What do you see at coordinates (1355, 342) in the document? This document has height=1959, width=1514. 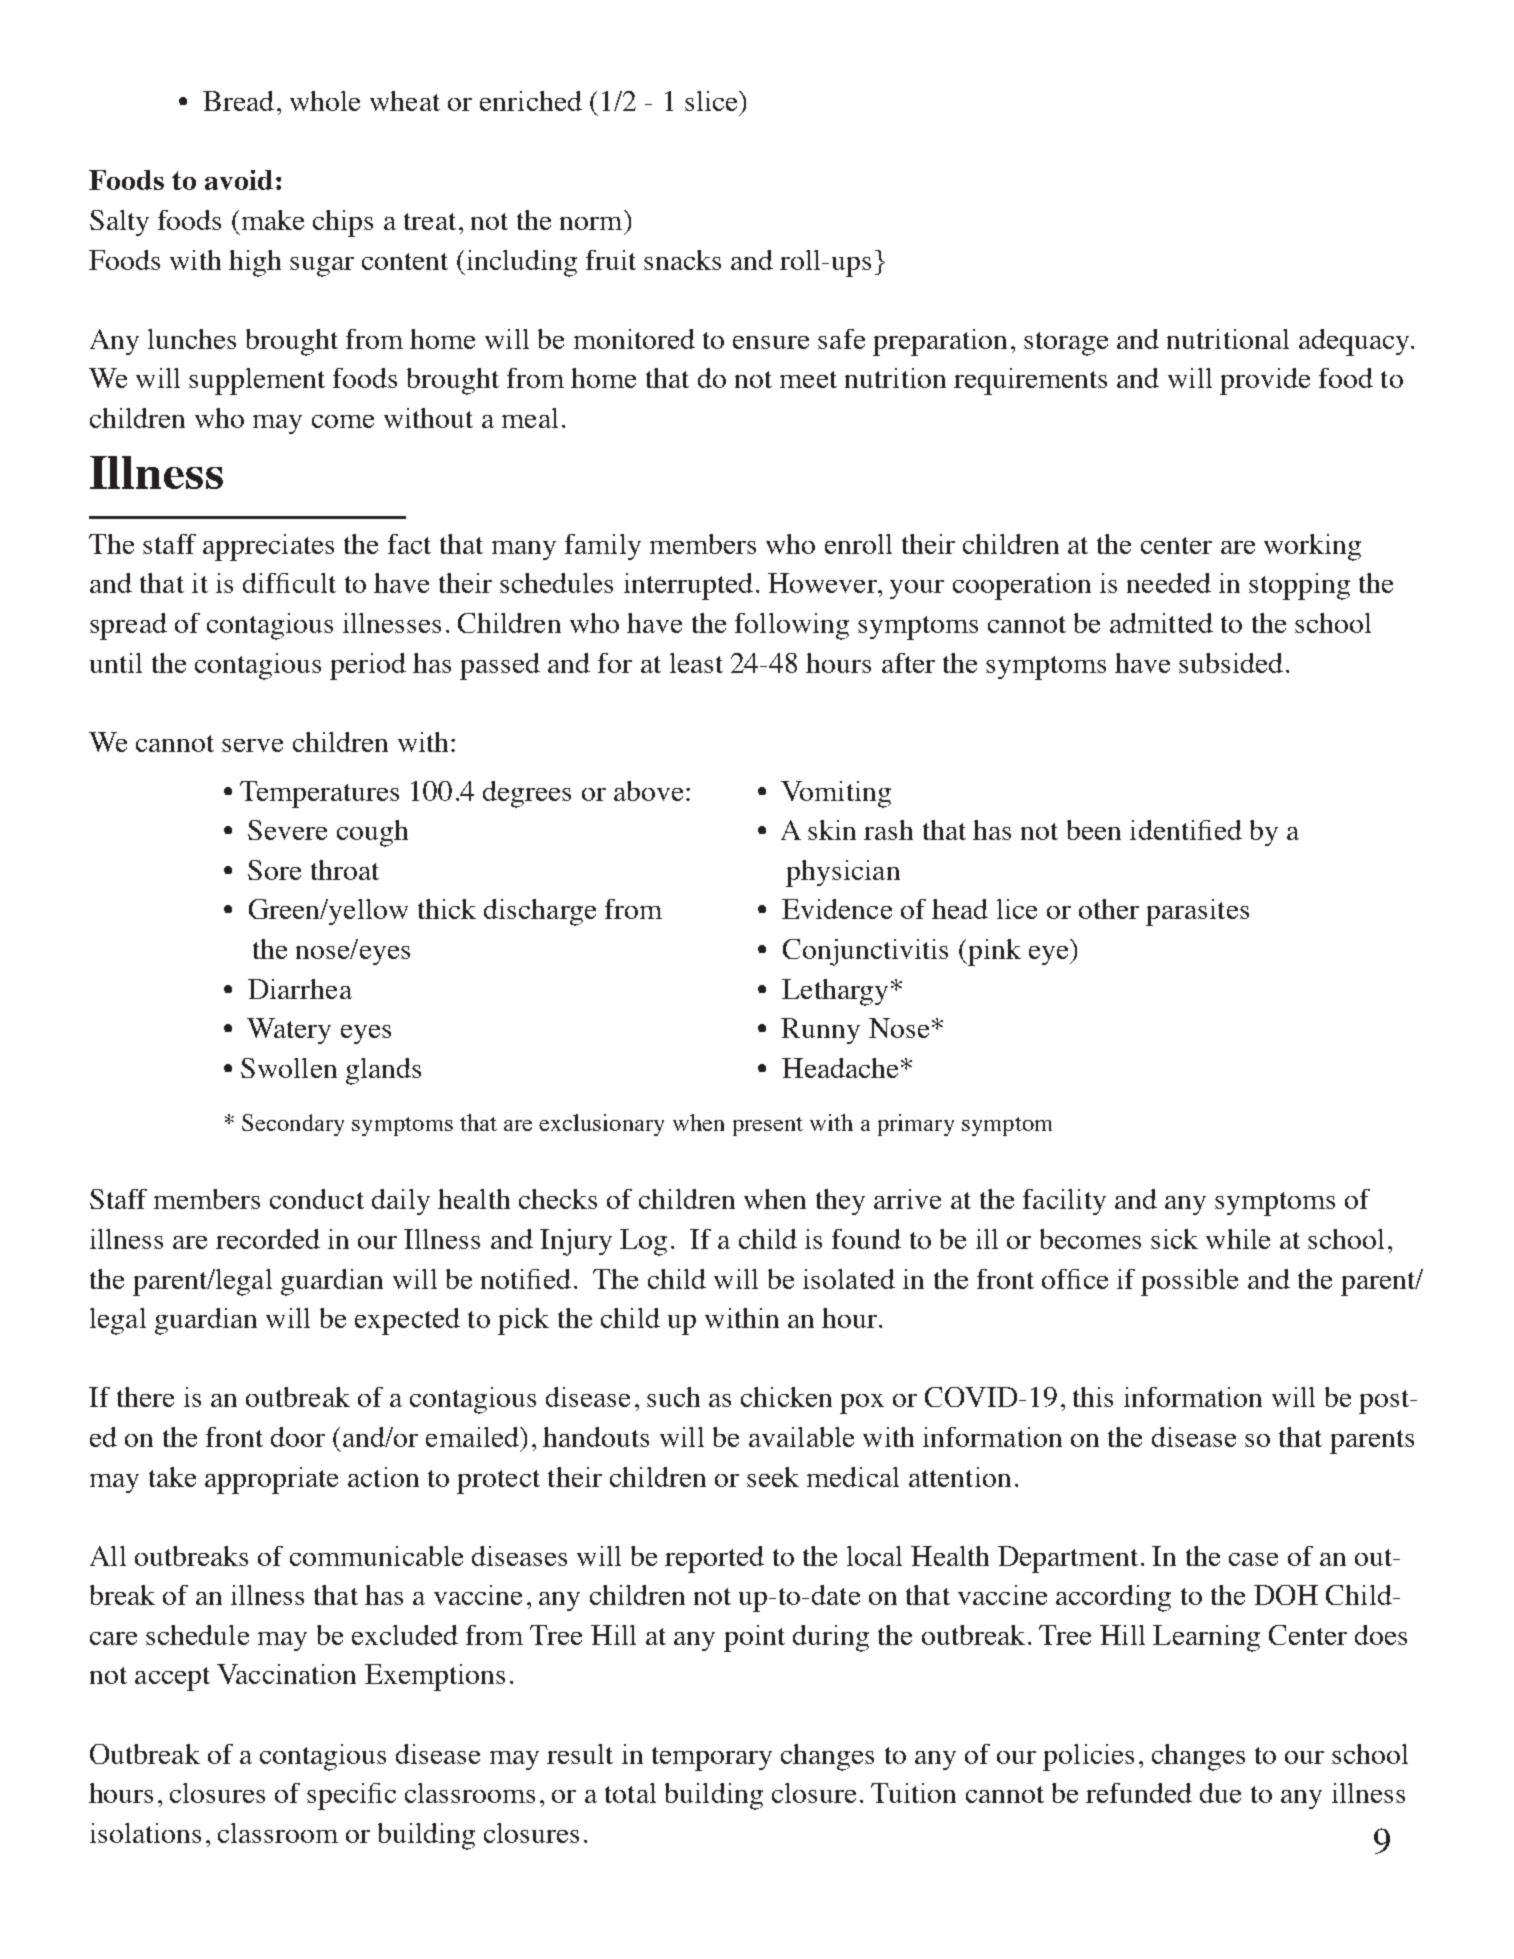 I see `adequacy` at bounding box center [1355, 342].
